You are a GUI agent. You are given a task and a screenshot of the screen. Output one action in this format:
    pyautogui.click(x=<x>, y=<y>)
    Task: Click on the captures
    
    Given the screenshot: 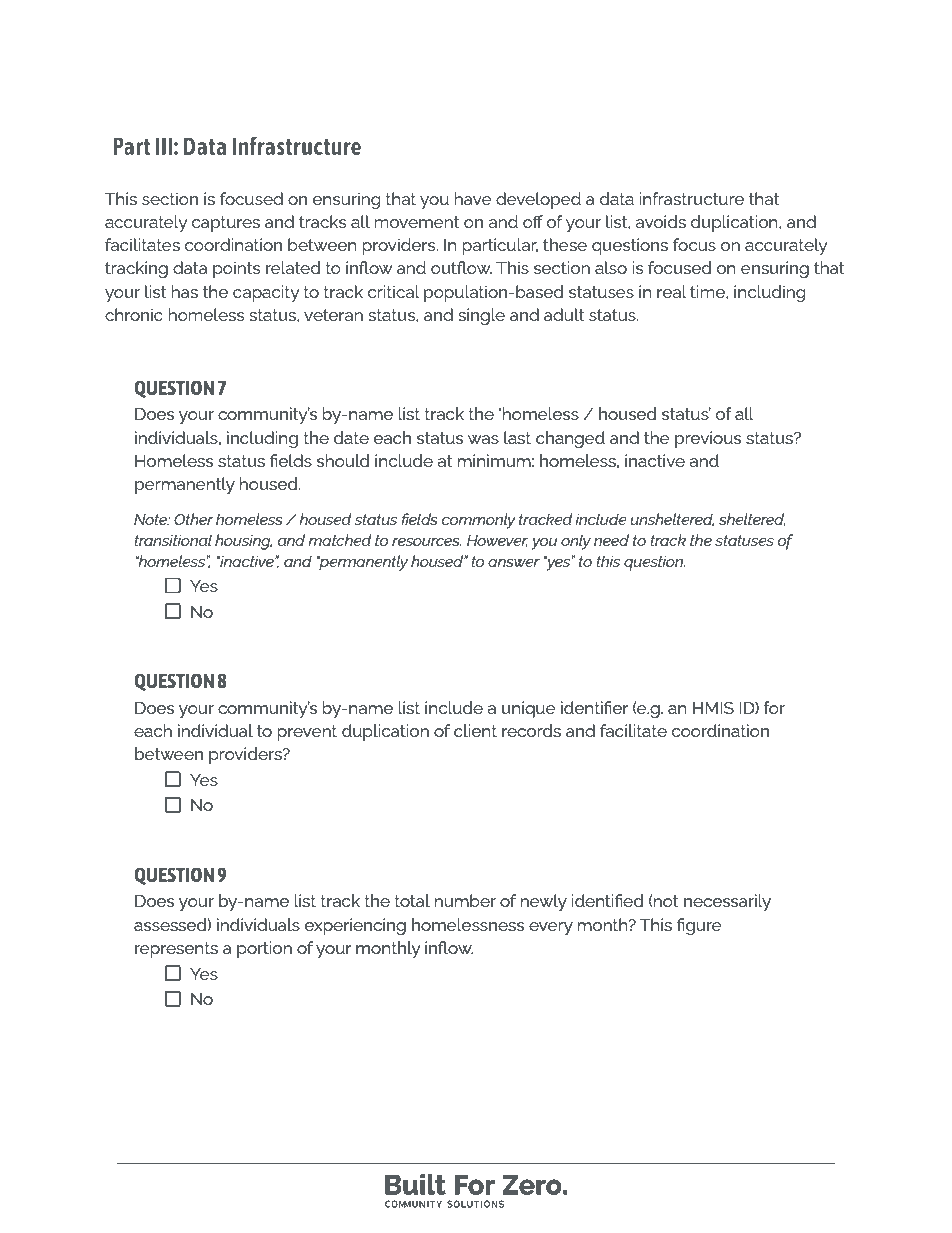 What is the action you would take?
    pyautogui.click(x=226, y=224)
